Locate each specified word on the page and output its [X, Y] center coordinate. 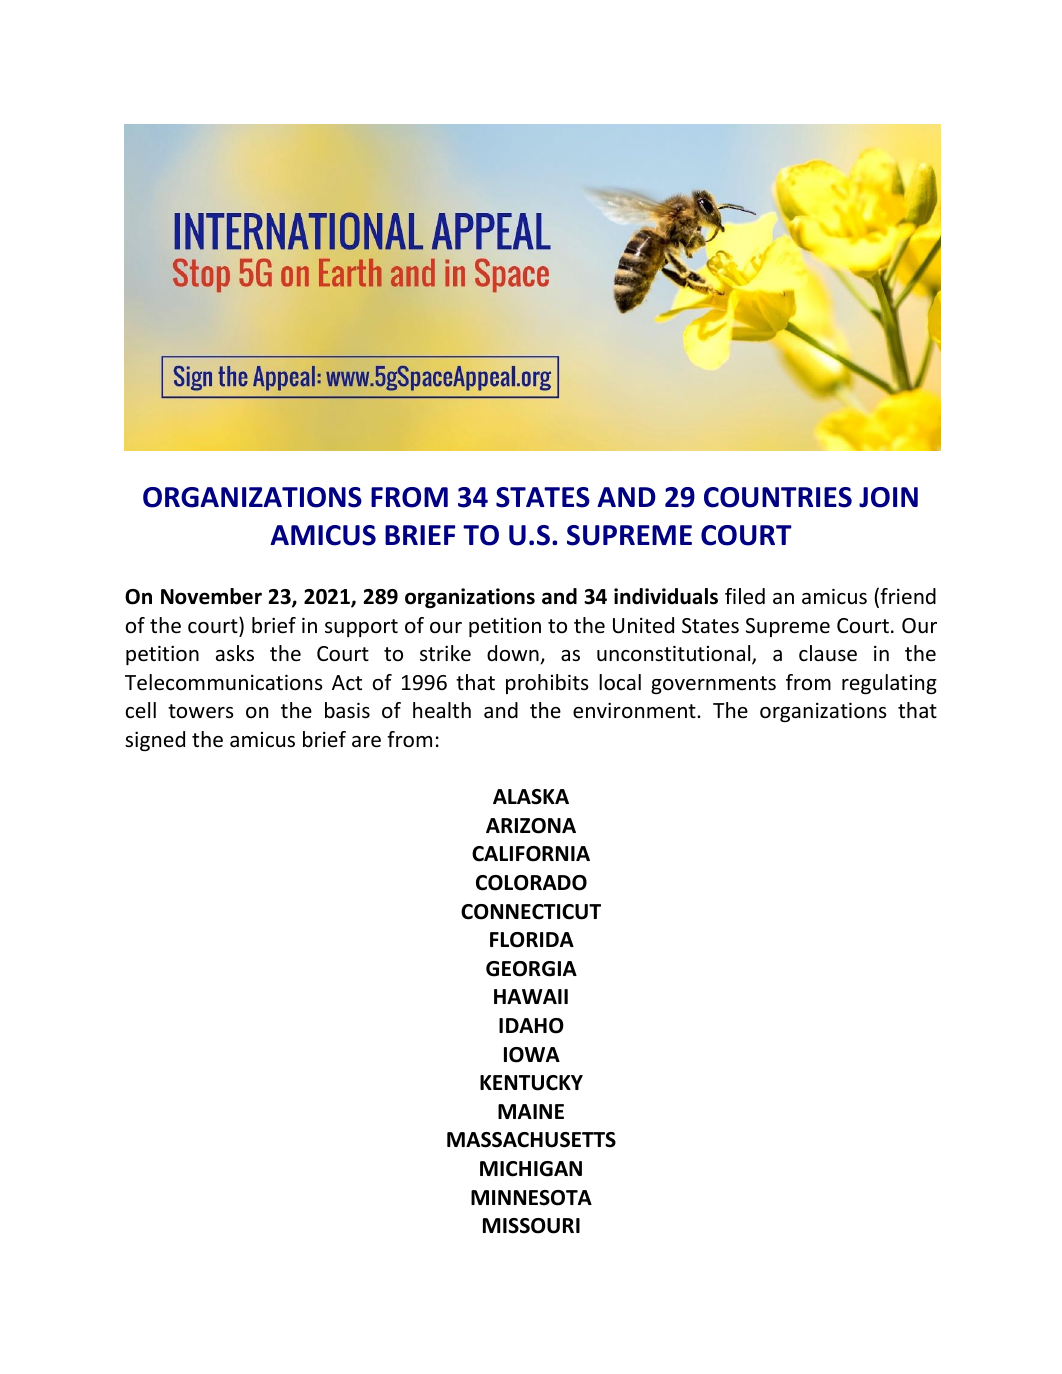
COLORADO [531, 883]
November [211, 596]
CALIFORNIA [531, 854]
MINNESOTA [531, 1198]
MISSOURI [531, 1226]
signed [155, 741]
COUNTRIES [778, 497]
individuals [666, 596]
